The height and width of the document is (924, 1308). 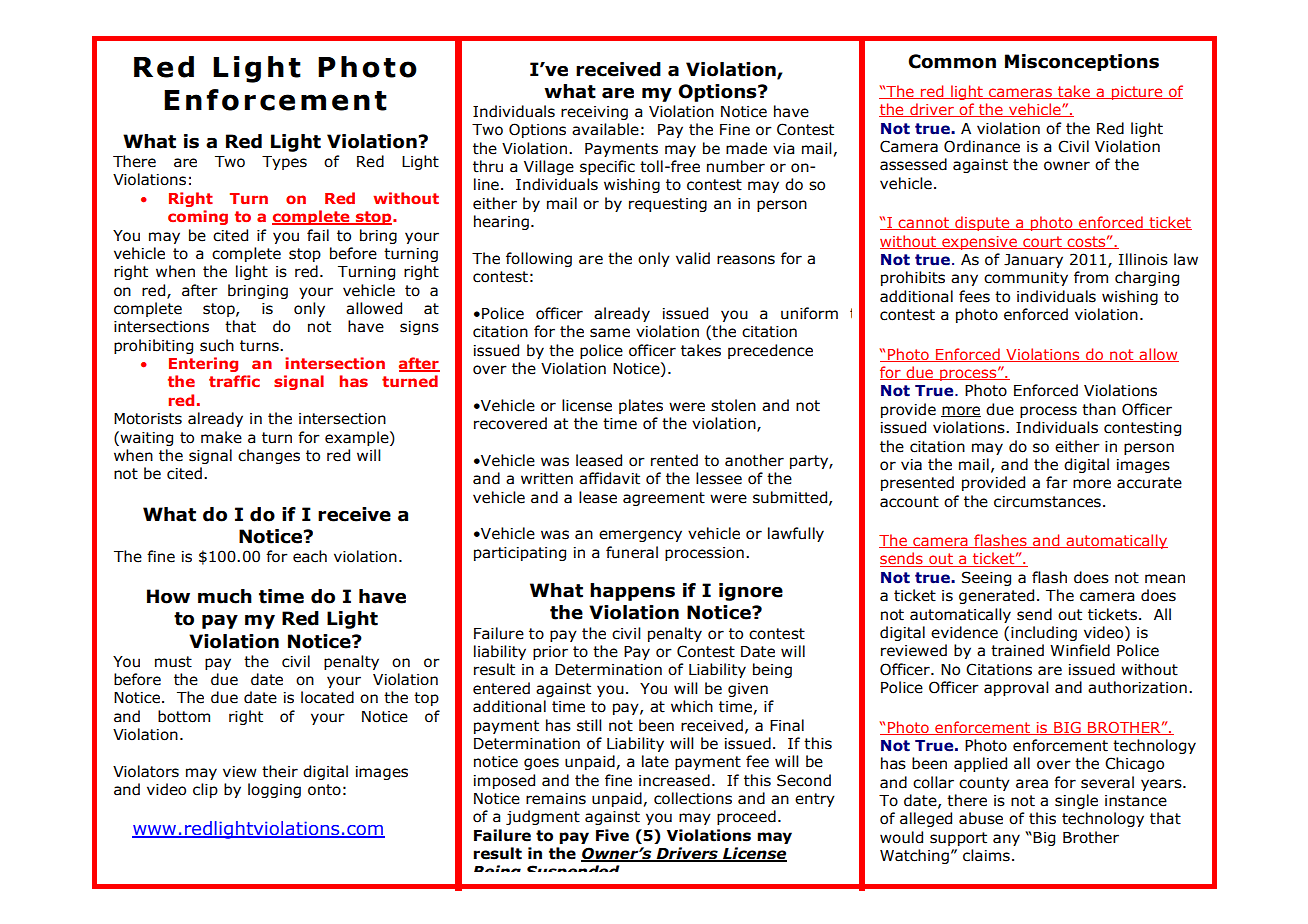 I want to click on Types, so click(x=284, y=163).
